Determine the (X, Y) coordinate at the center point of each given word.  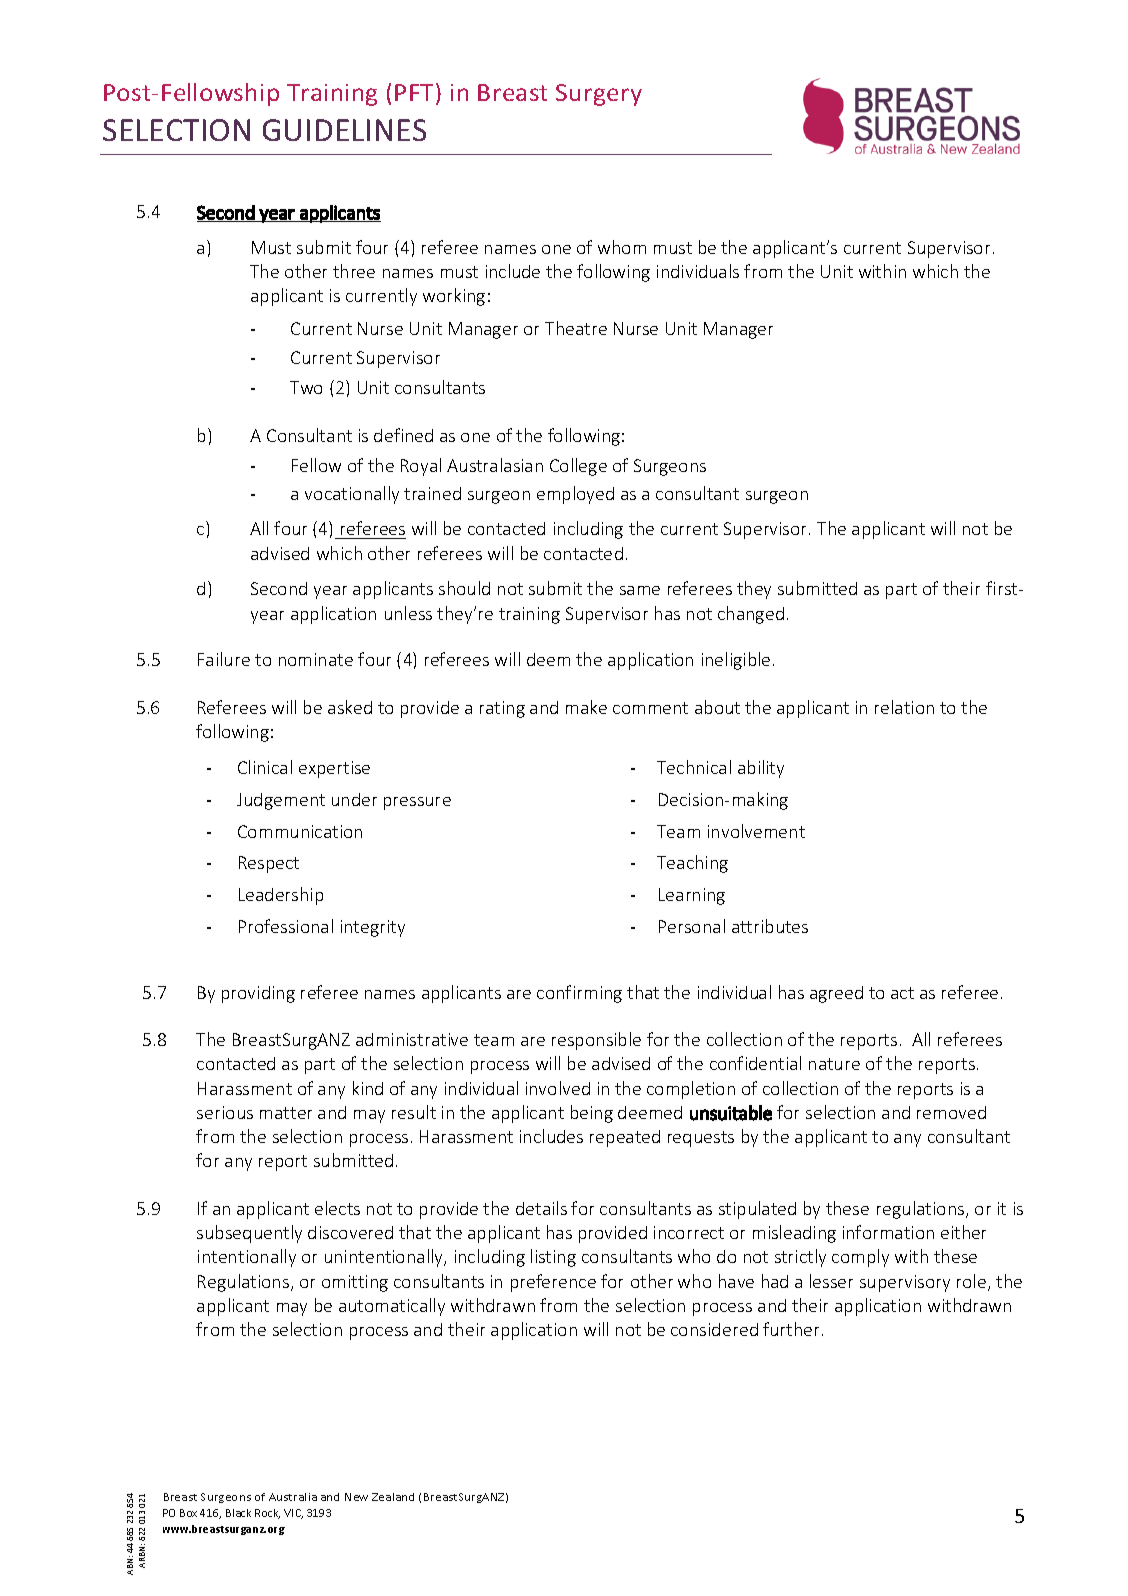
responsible (596, 1041)
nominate (316, 659)
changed (751, 615)
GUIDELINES (344, 130)
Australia (293, 1497)
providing (258, 994)
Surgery (599, 95)
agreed (836, 994)
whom (622, 247)
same (640, 590)
